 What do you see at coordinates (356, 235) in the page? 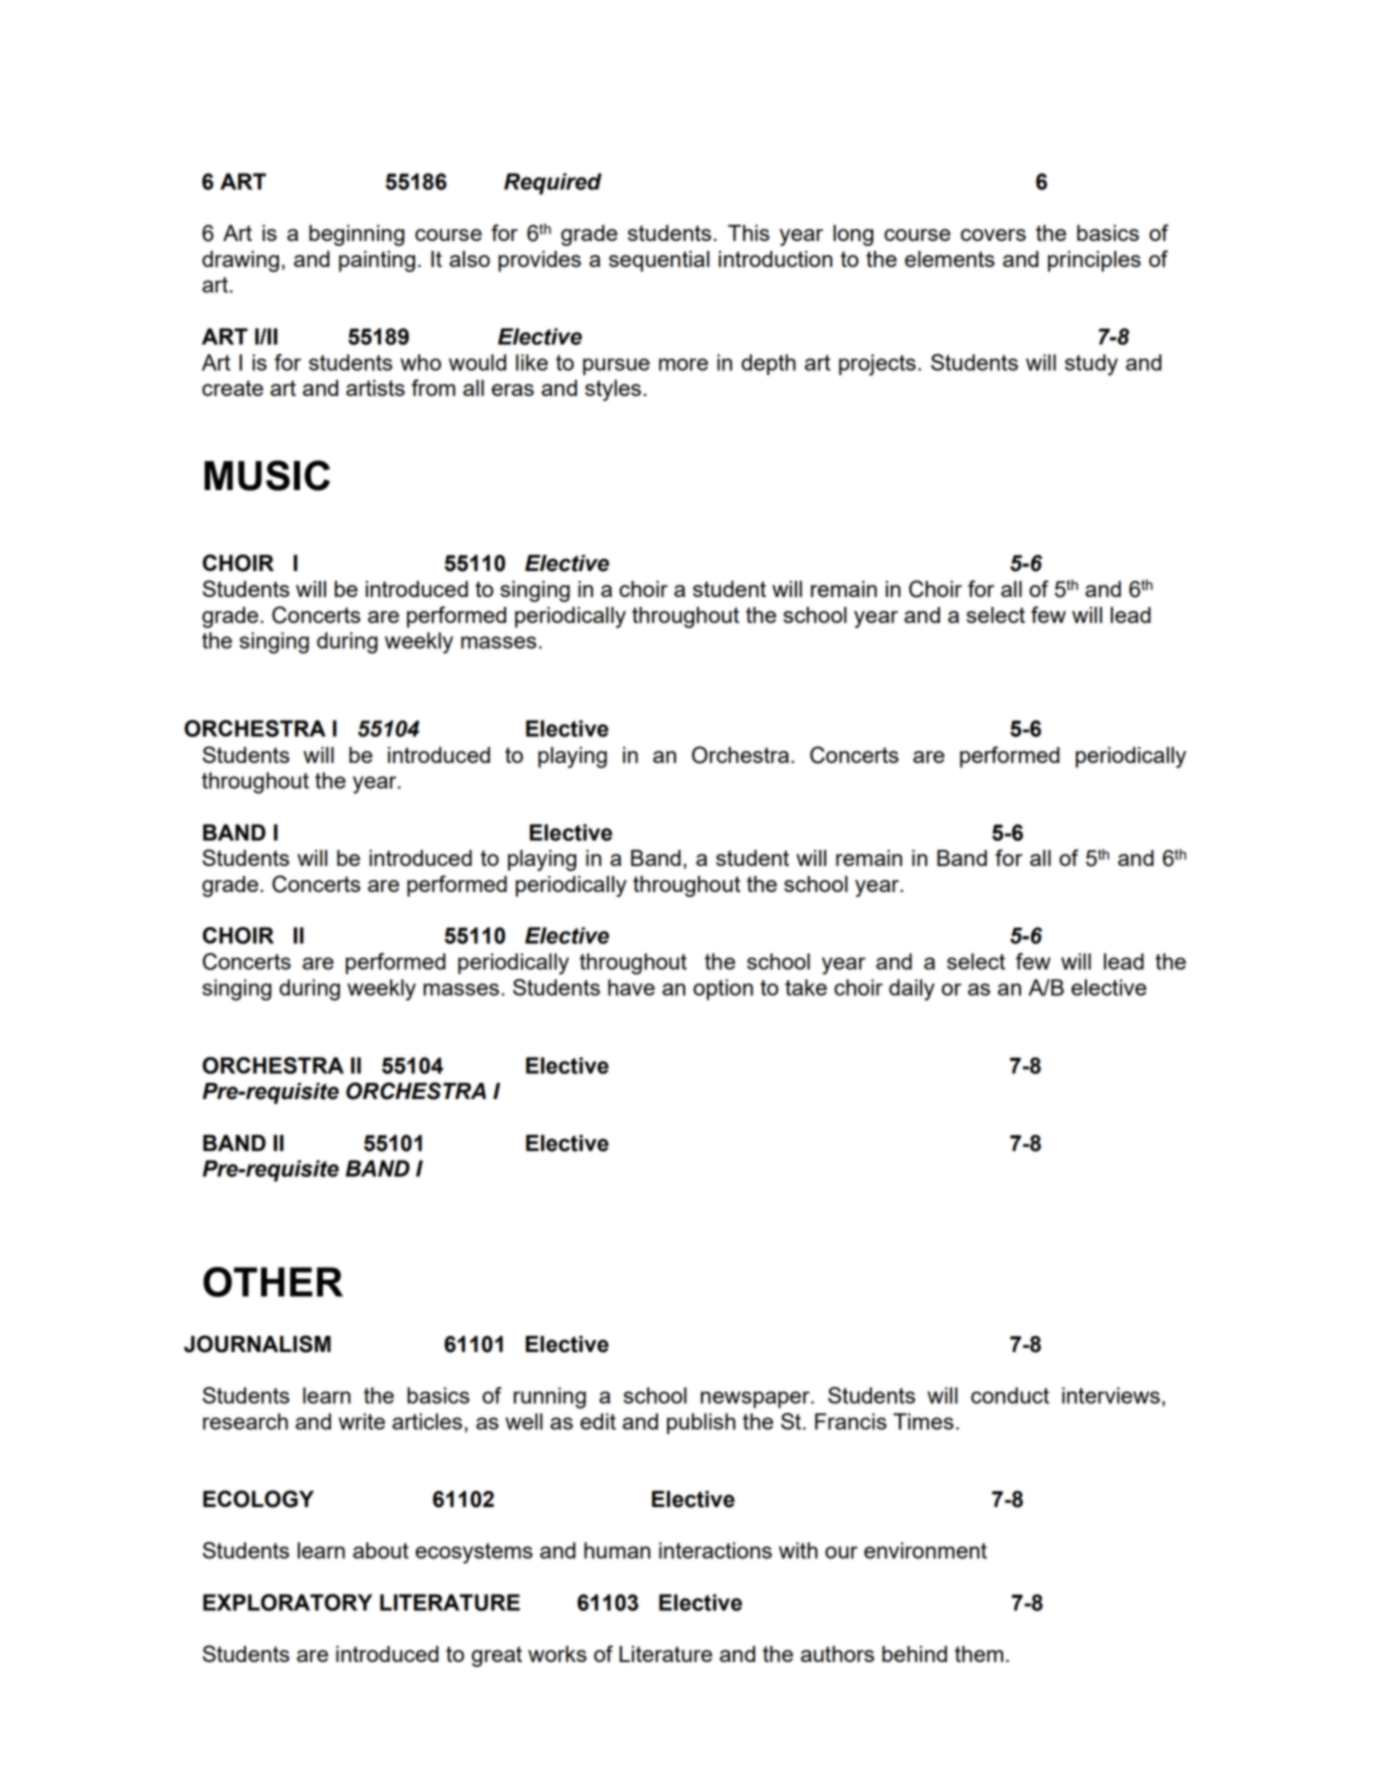
I see `beginning` at bounding box center [356, 235].
